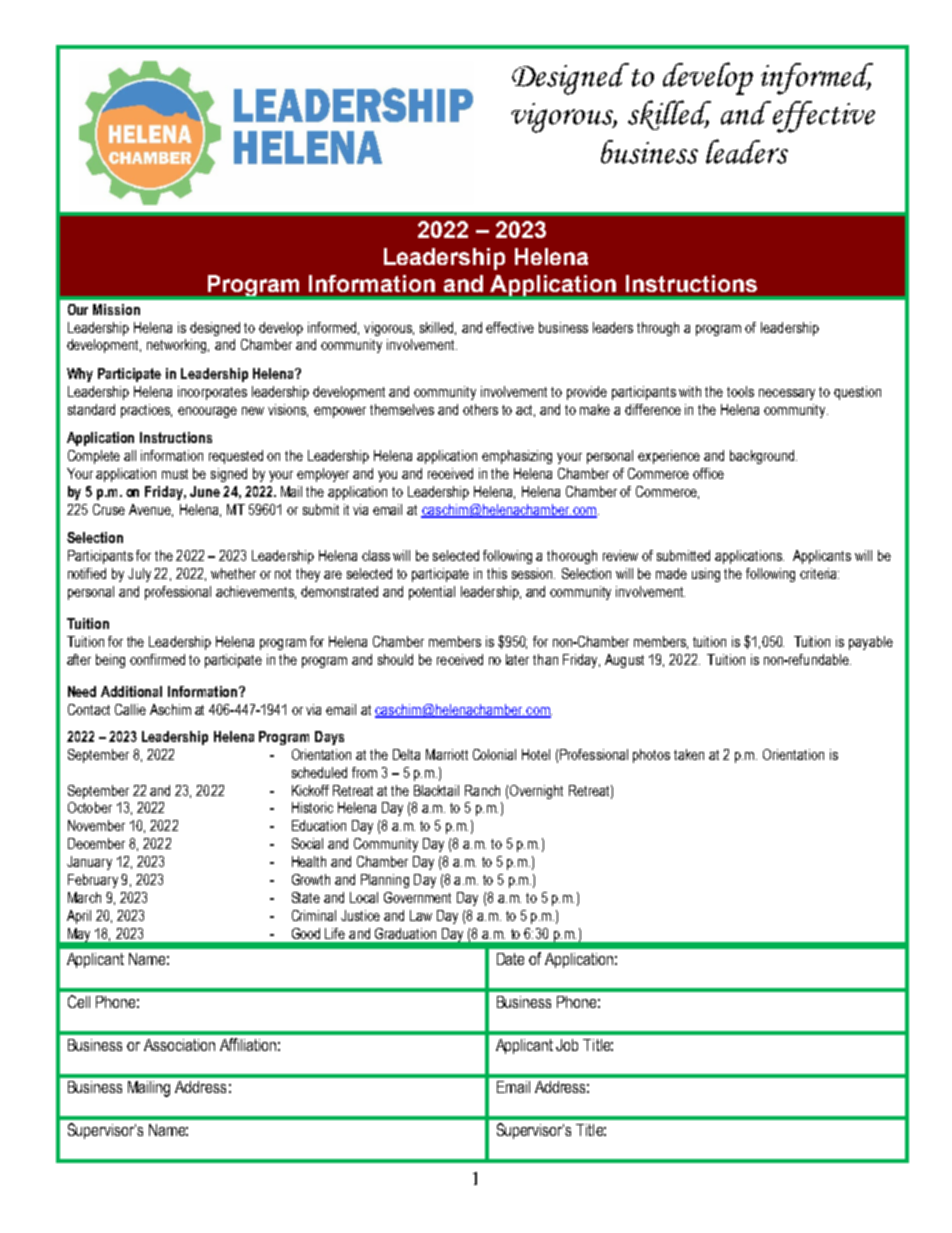 Image resolution: width=952 pixels, height=1233 pixels. What do you see at coordinates (157, 659) in the screenshot?
I see `confirmed` at bounding box center [157, 659].
